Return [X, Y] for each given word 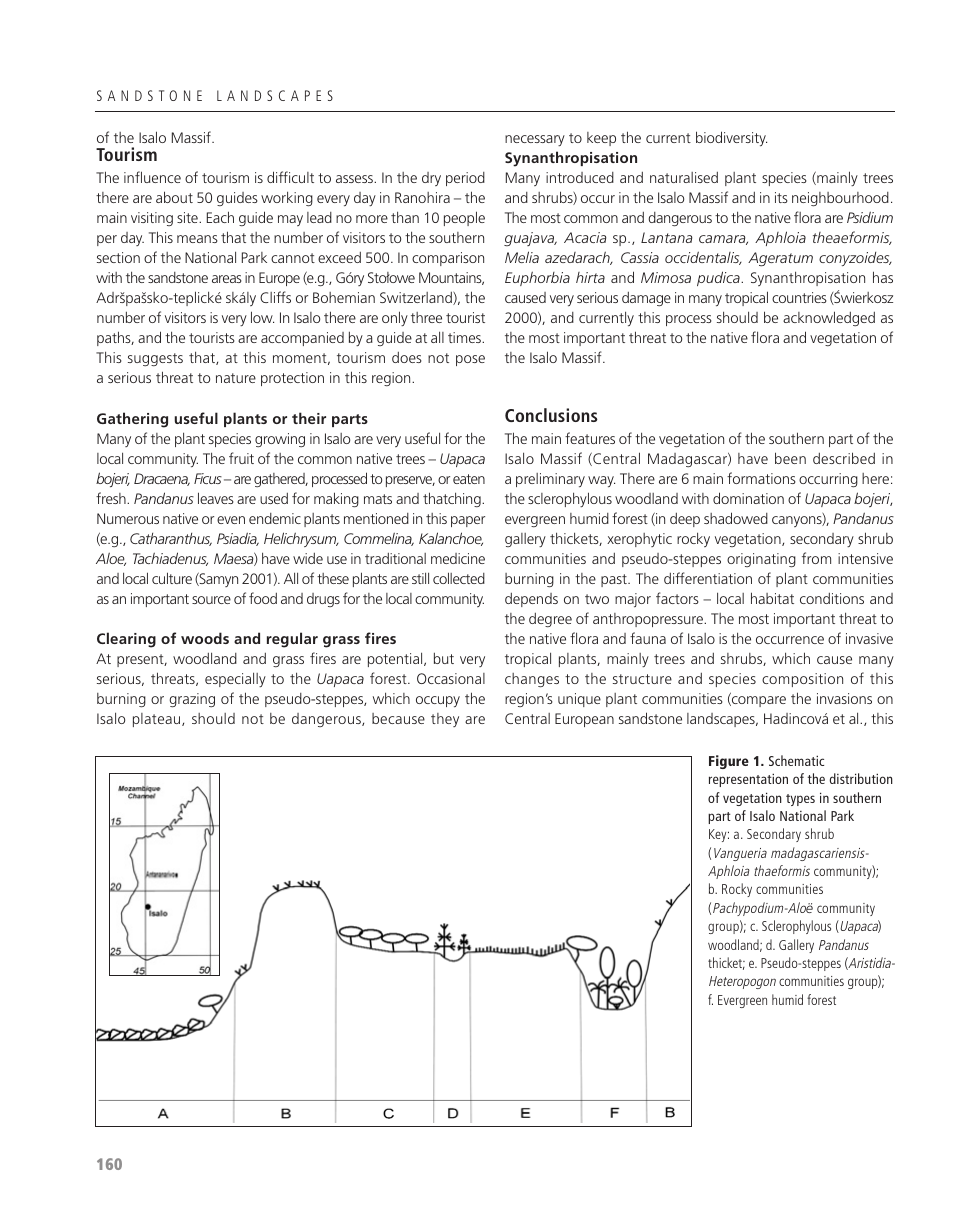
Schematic [796, 760]
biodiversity [731, 138]
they [445, 720]
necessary [535, 140]
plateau [158, 720]
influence [152, 177]
